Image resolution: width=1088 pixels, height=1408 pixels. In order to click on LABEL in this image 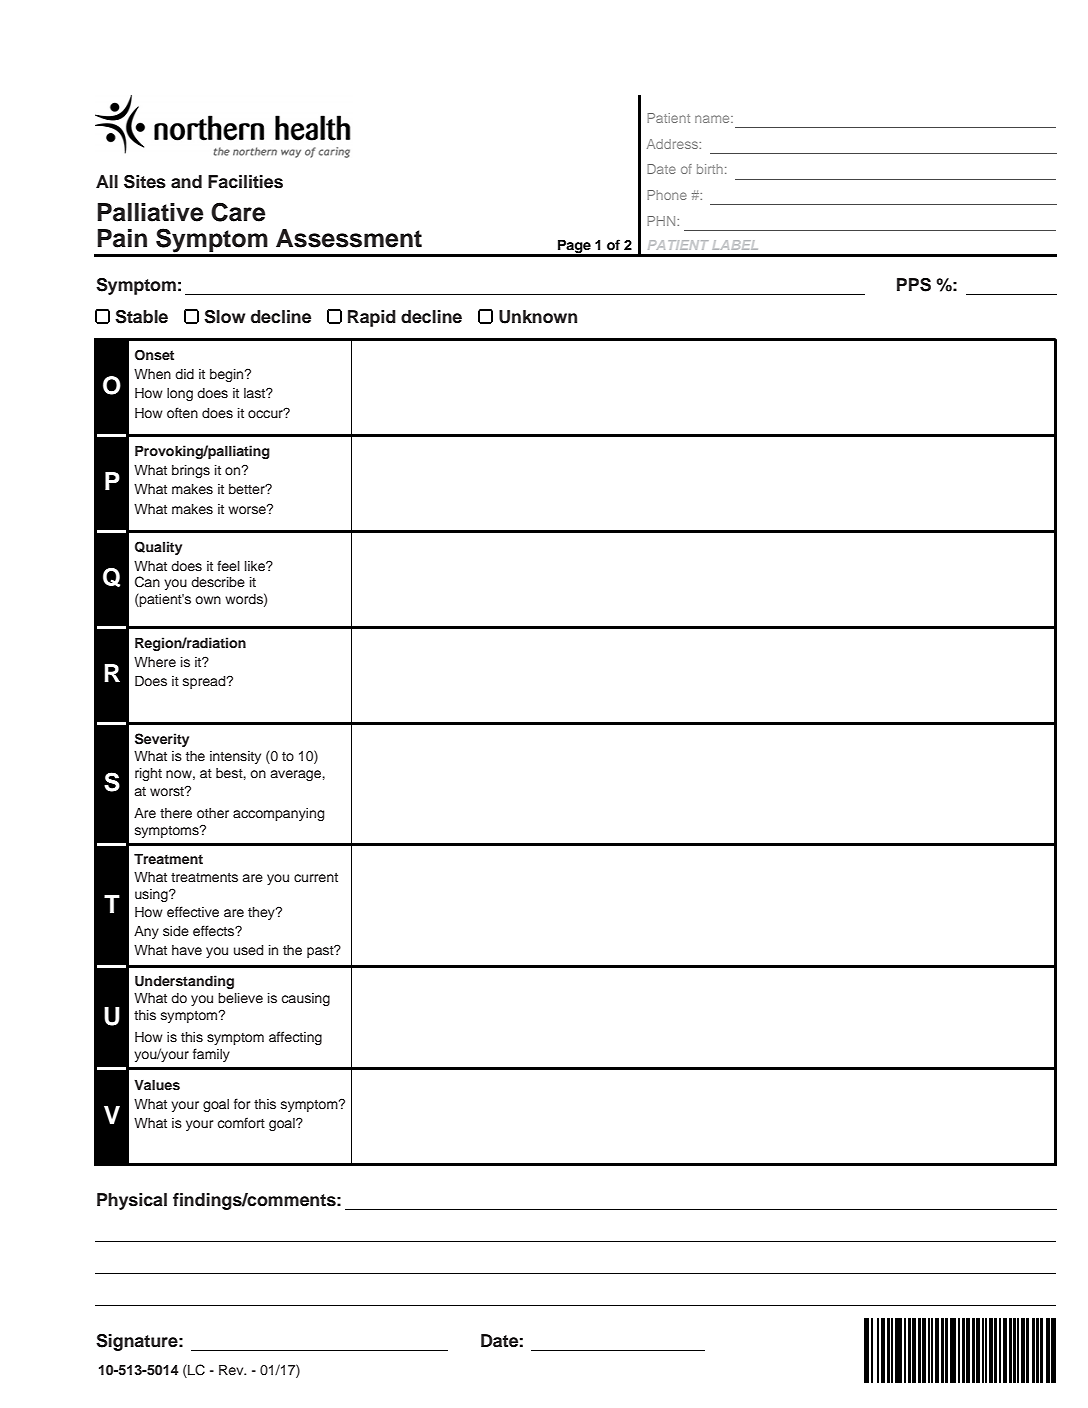, I will do `click(735, 245)`.
